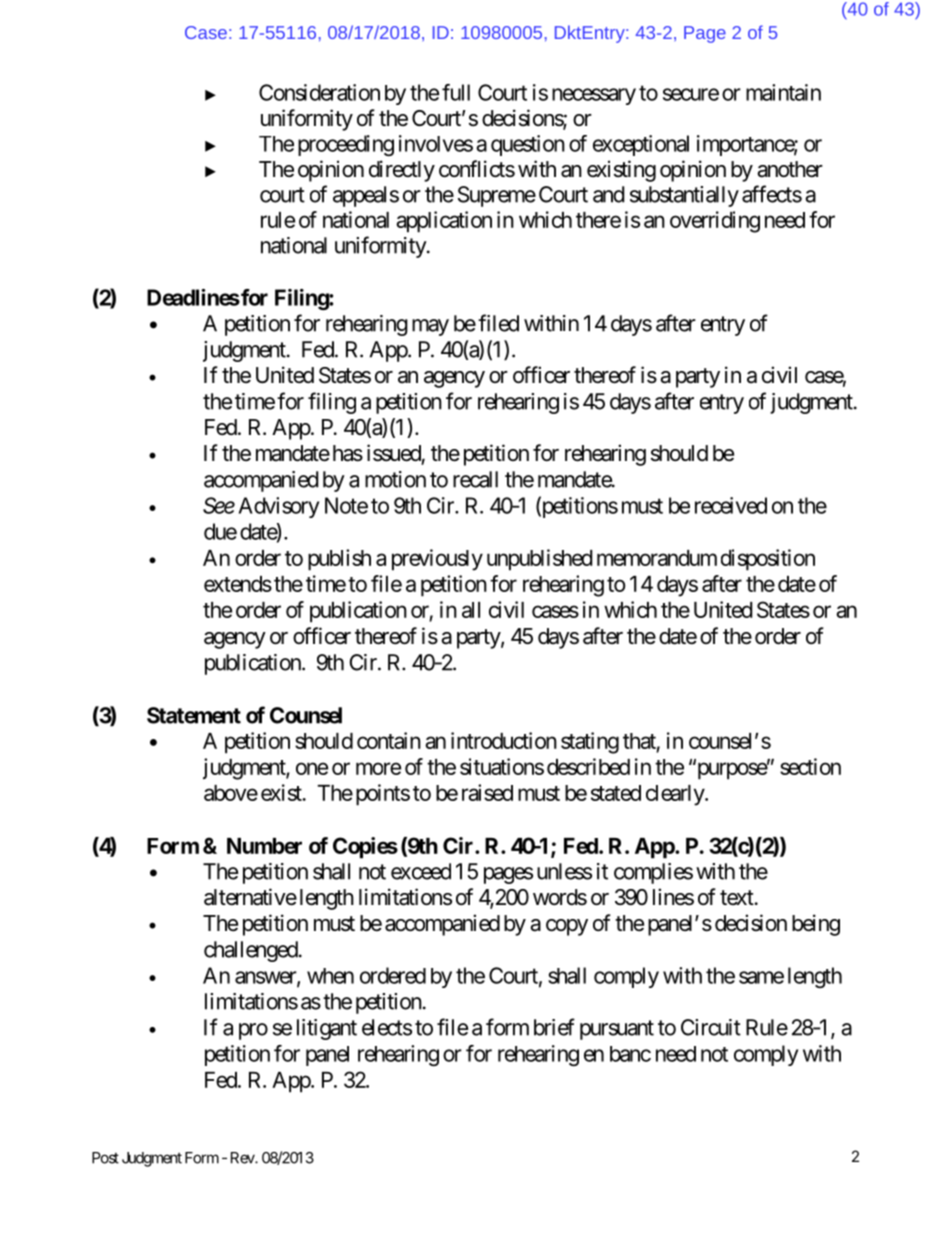 The height and width of the image is (1233, 952). I want to click on maintain, so click(783, 92).
